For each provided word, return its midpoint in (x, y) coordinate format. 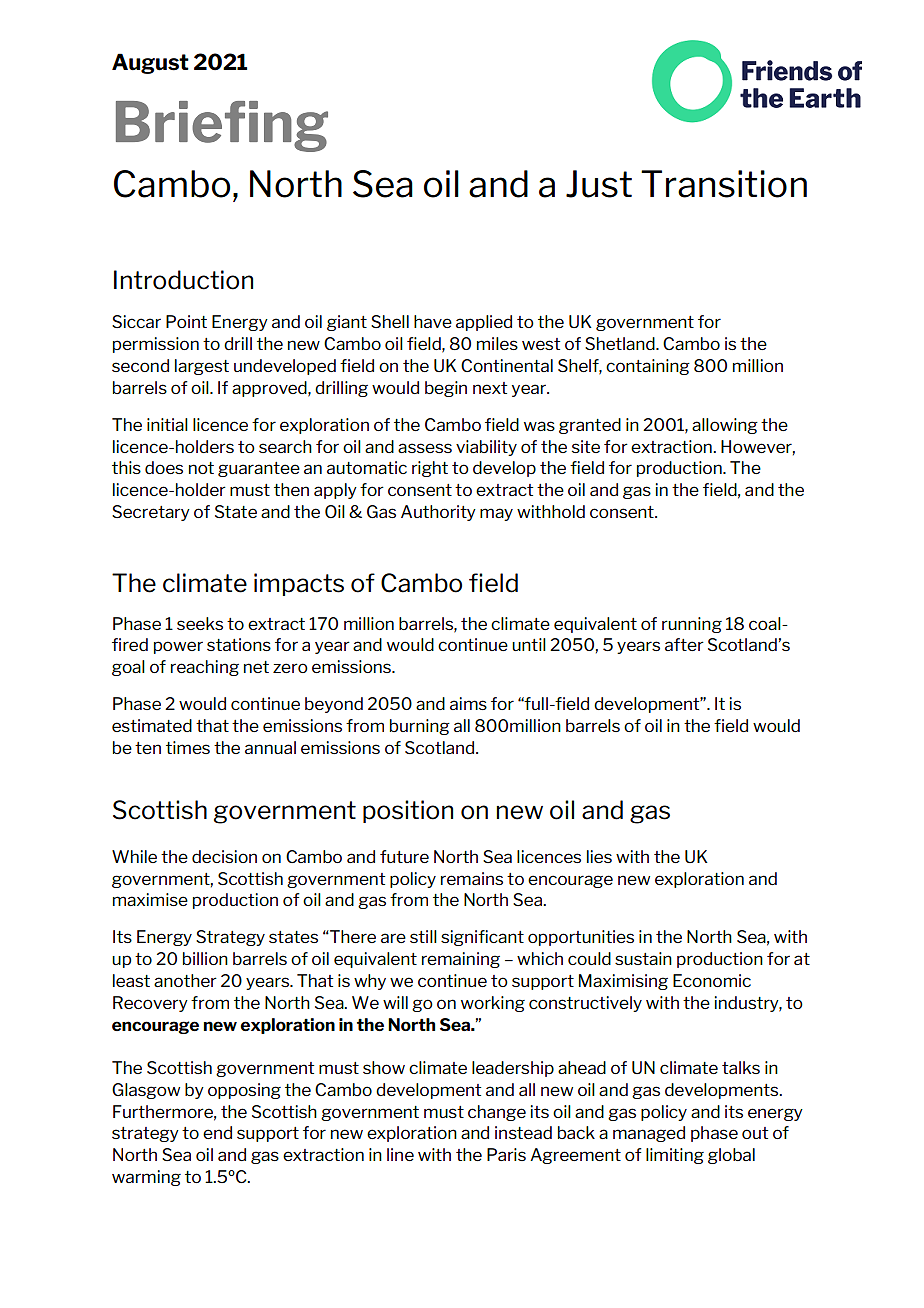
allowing (725, 426)
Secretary (151, 513)
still (423, 936)
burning (420, 727)
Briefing (222, 126)
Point (186, 321)
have (433, 321)
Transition (724, 184)
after (684, 644)
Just (599, 184)
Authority (438, 513)
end (217, 1132)
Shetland (621, 343)
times (188, 747)
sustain (643, 958)
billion (205, 958)
